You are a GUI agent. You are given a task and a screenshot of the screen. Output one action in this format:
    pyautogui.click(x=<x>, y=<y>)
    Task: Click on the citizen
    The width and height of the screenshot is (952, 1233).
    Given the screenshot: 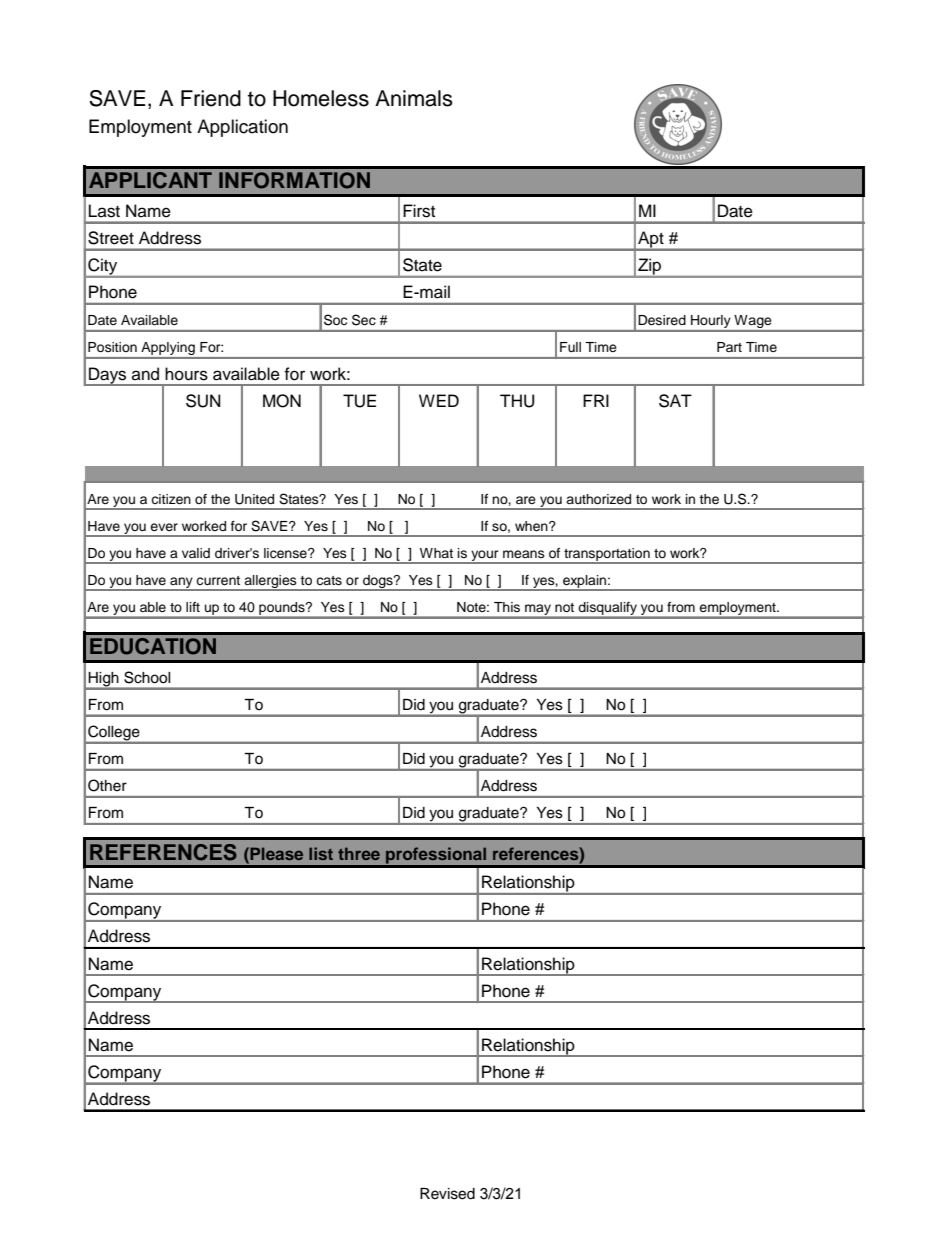 What is the action you would take?
    pyautogui.click(x=171, y=499)
